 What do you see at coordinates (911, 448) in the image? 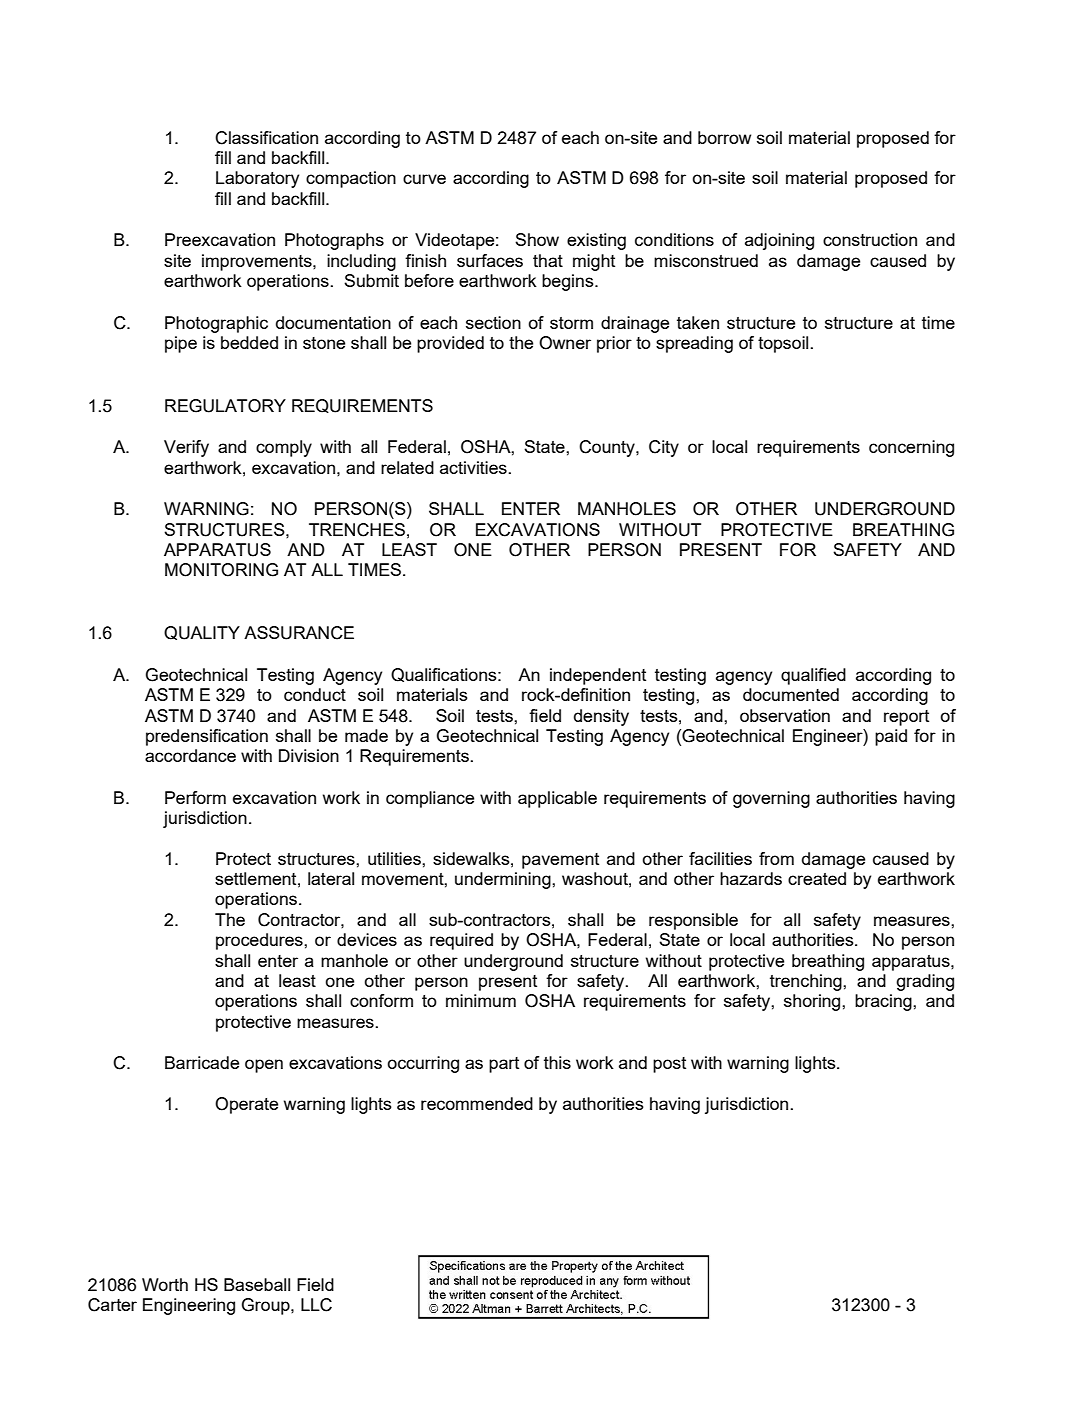
I see `concerning` at bounding box center [911, 448].
